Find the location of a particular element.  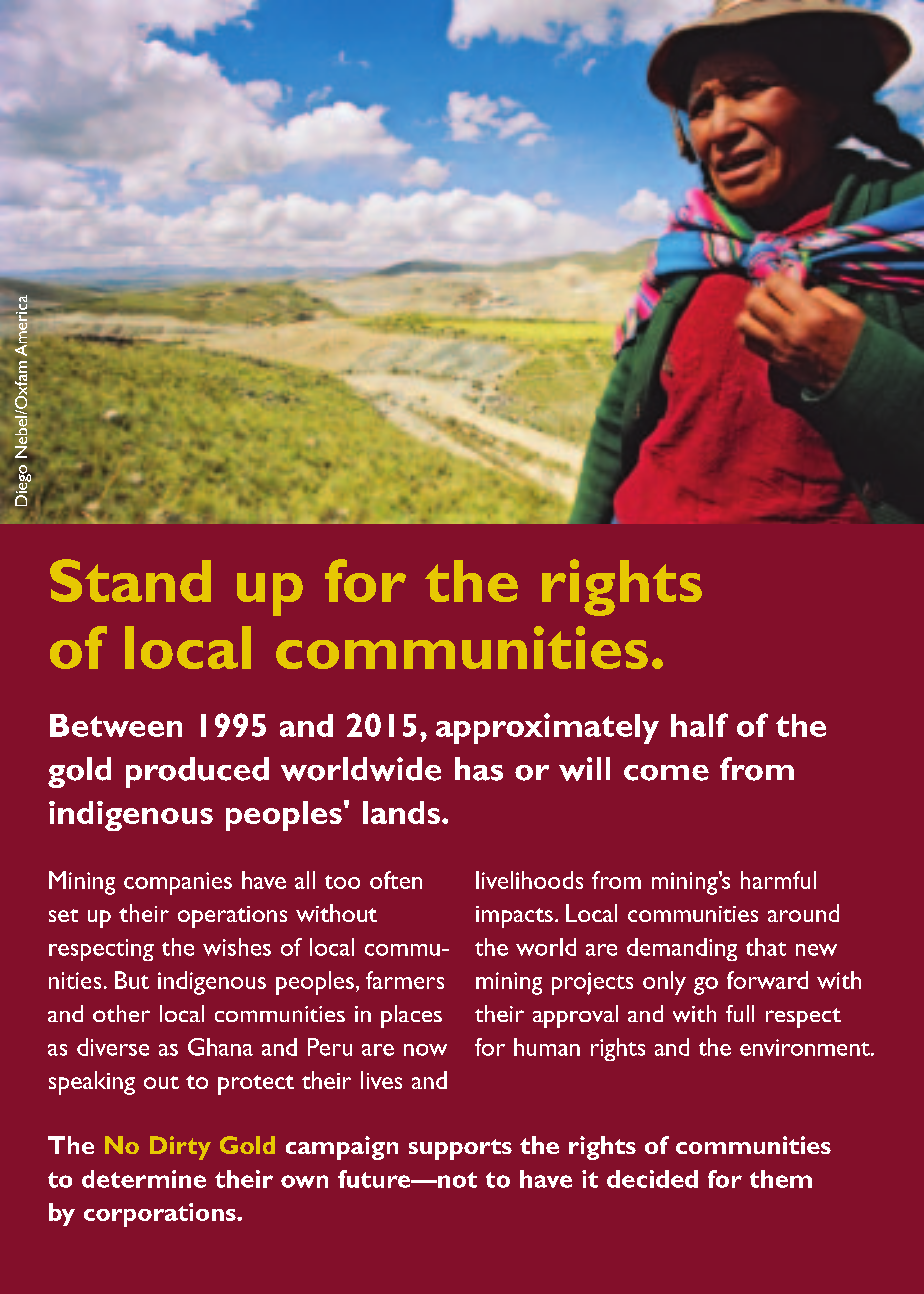

determine is located at coordinates (144, 1179).
